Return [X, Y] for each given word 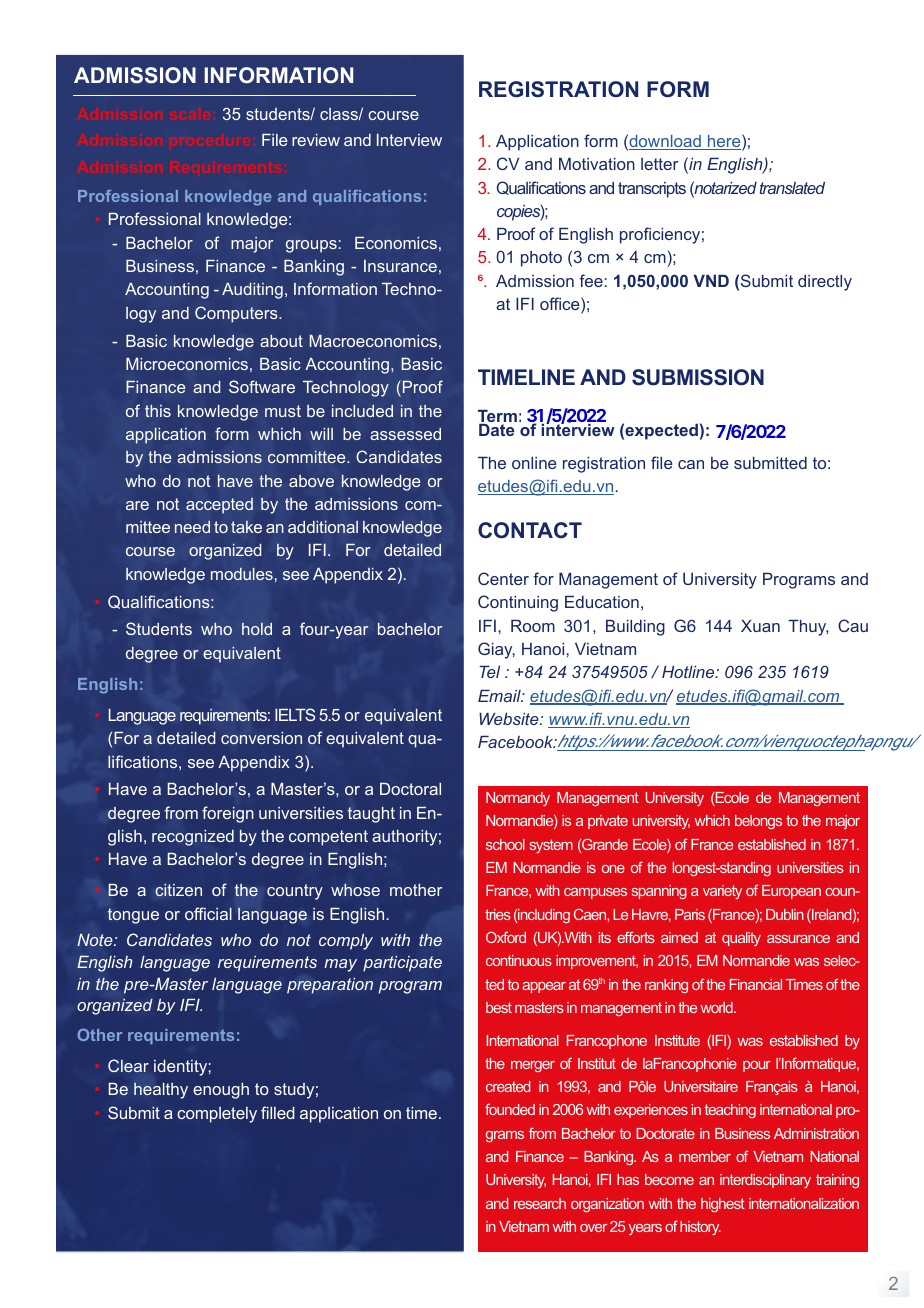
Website [510, 719]
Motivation [597, 164]
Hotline [689, 672]
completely [217, 1115]
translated [792, 188]
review [316, 140]
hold [257, 629]
